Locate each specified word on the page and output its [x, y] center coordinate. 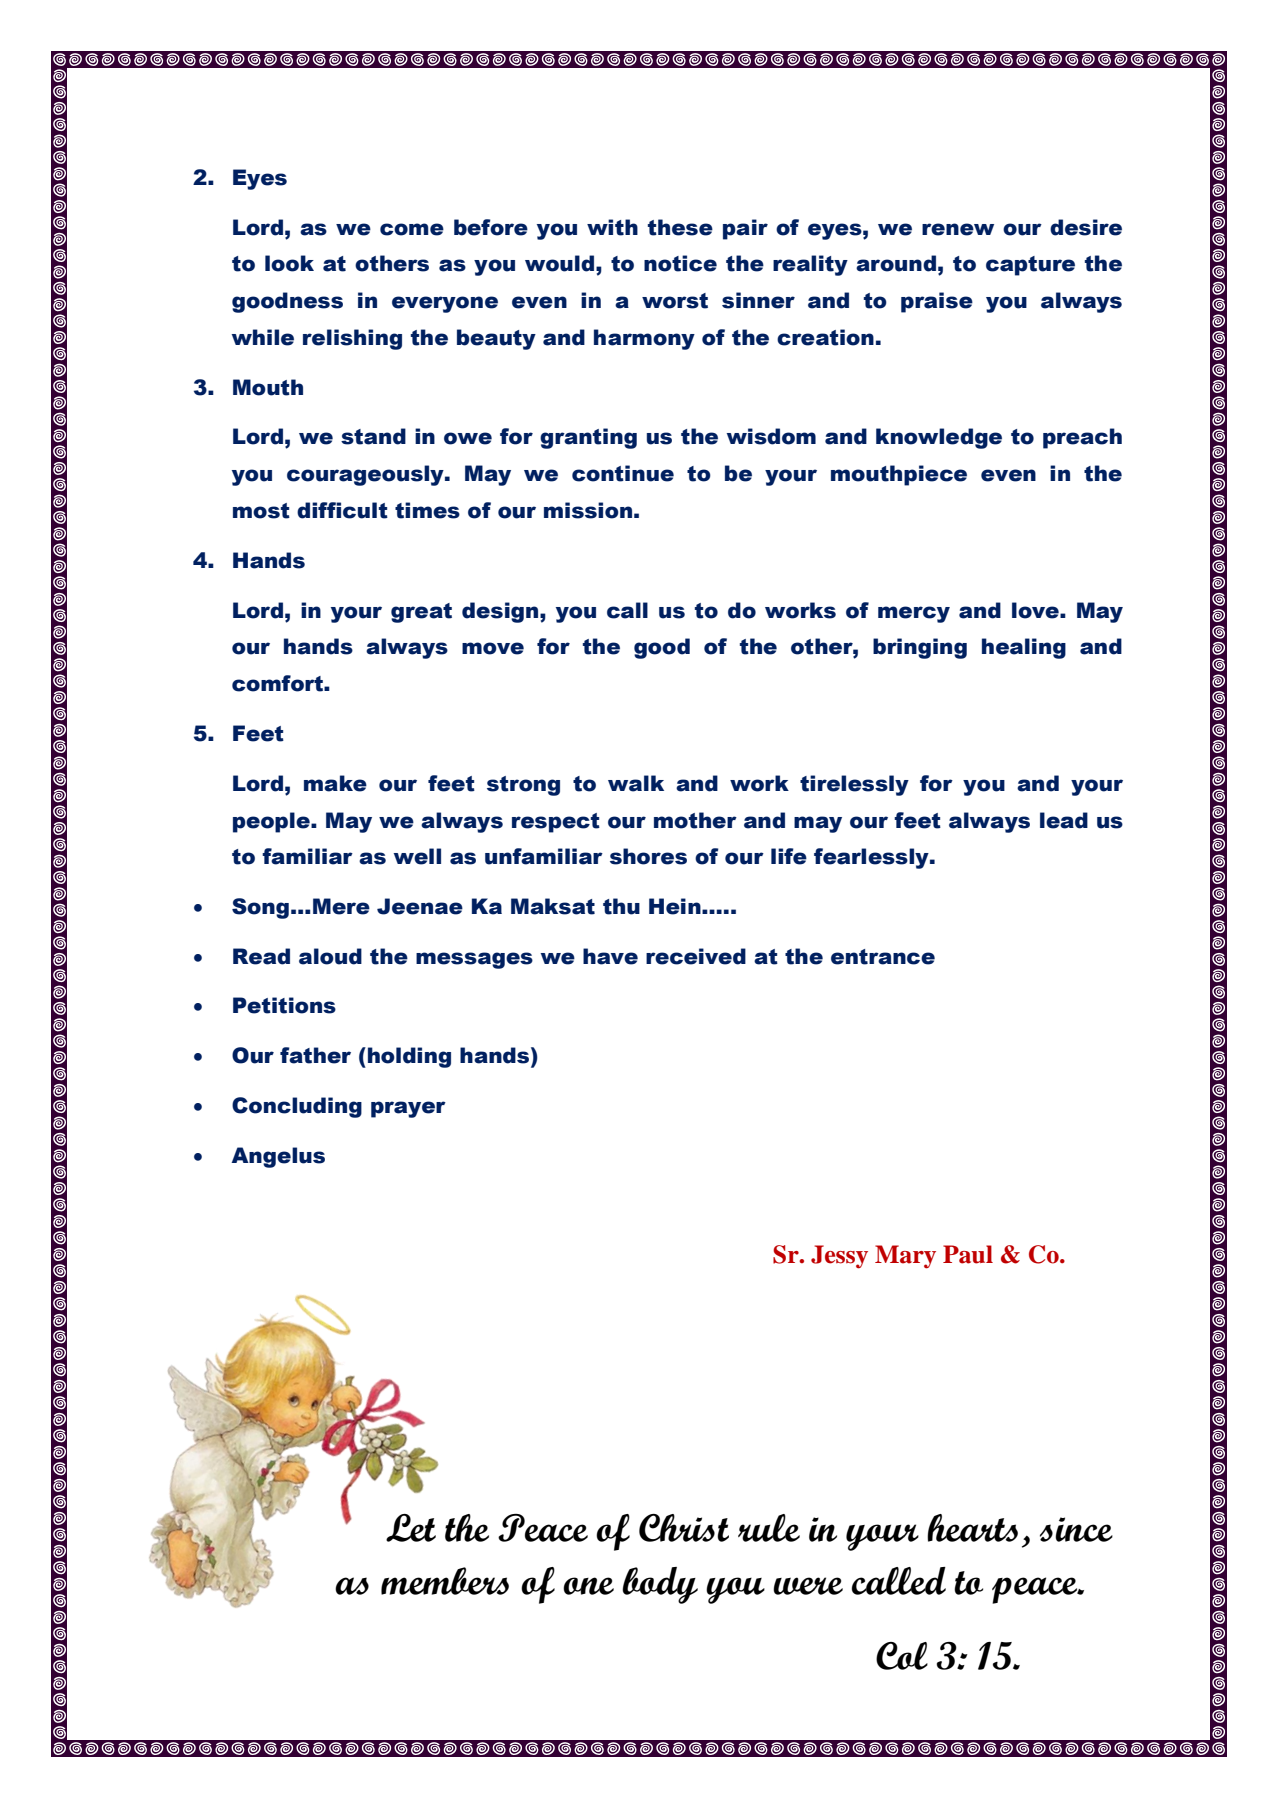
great [421, 613]
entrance [883, 957]
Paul [968, 1254]
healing [1024, 648]
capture [1030, 266]
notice [680, 263]
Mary [905, 1257]
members [445, 1581]
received [696, 956]
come [412, 229]
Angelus [278, 1157]
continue [623, 473]
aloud [330, 956]
